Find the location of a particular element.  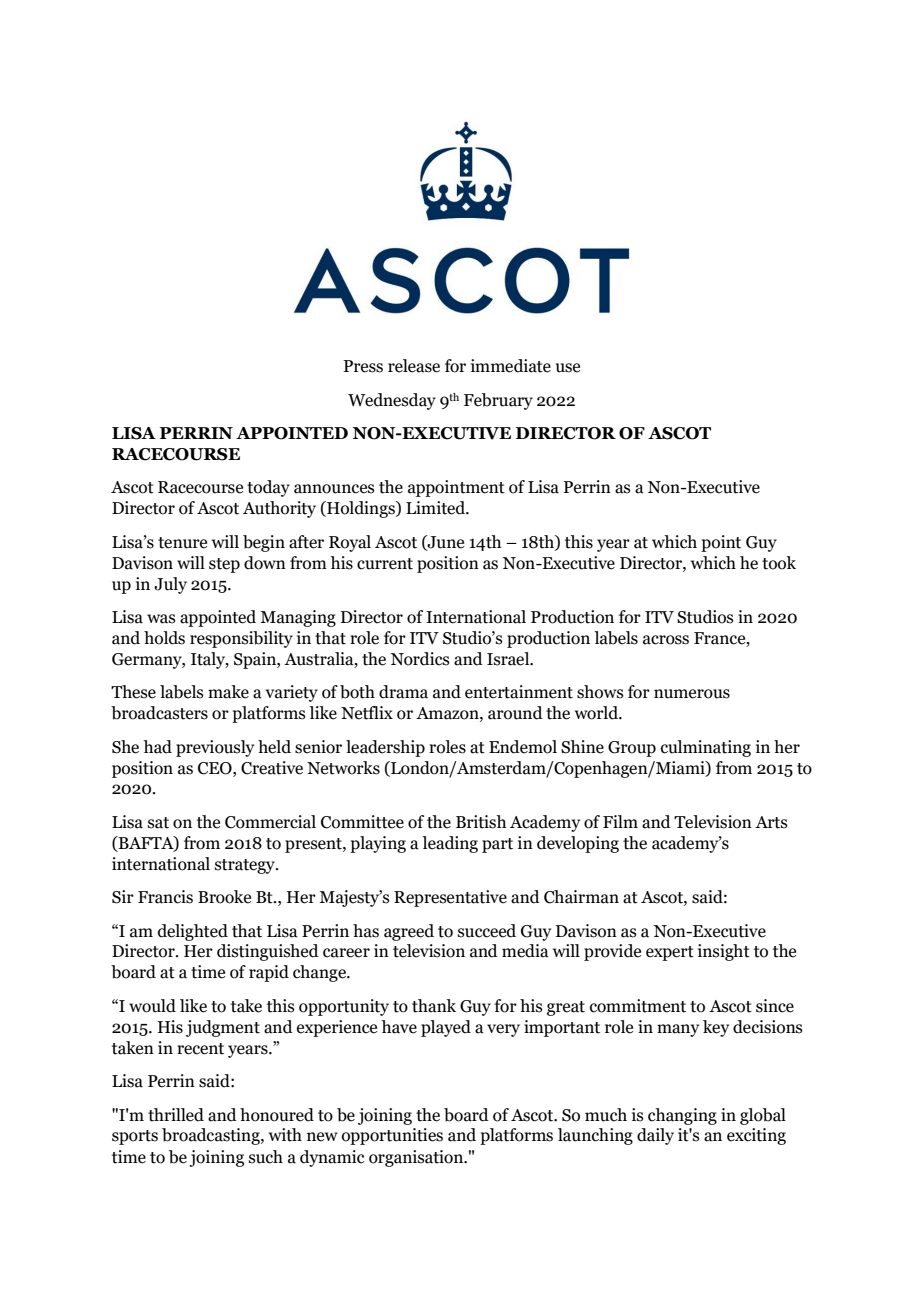

leading is located at coordinates (450, 844).
